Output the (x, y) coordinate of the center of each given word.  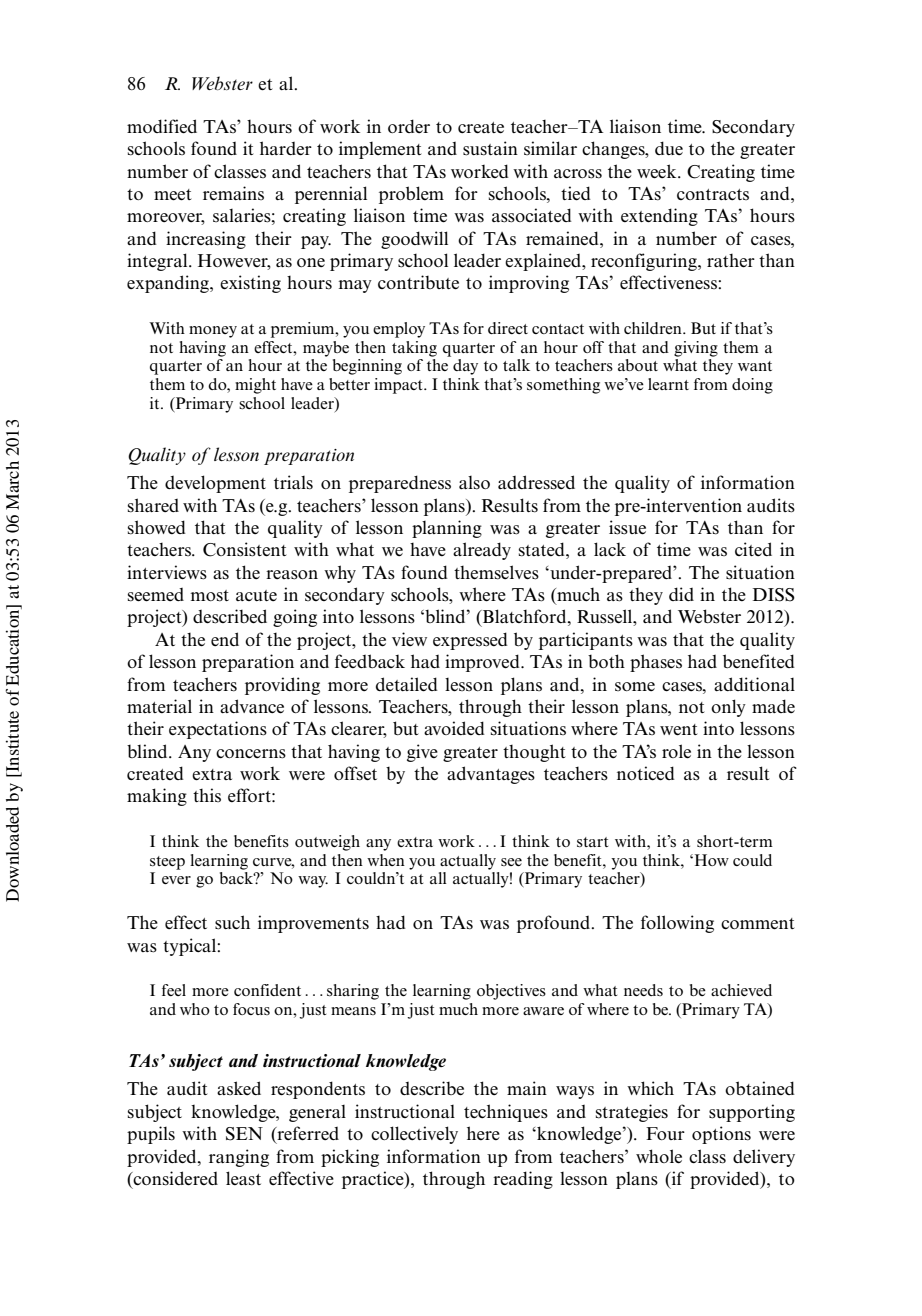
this (207, 795)
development (215, 484)
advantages (491, 775)
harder (286, 148)
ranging (239, 1158)
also (474, 483)
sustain (490, 148)
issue (627, 527)
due (669, 148)
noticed (646, 773)
